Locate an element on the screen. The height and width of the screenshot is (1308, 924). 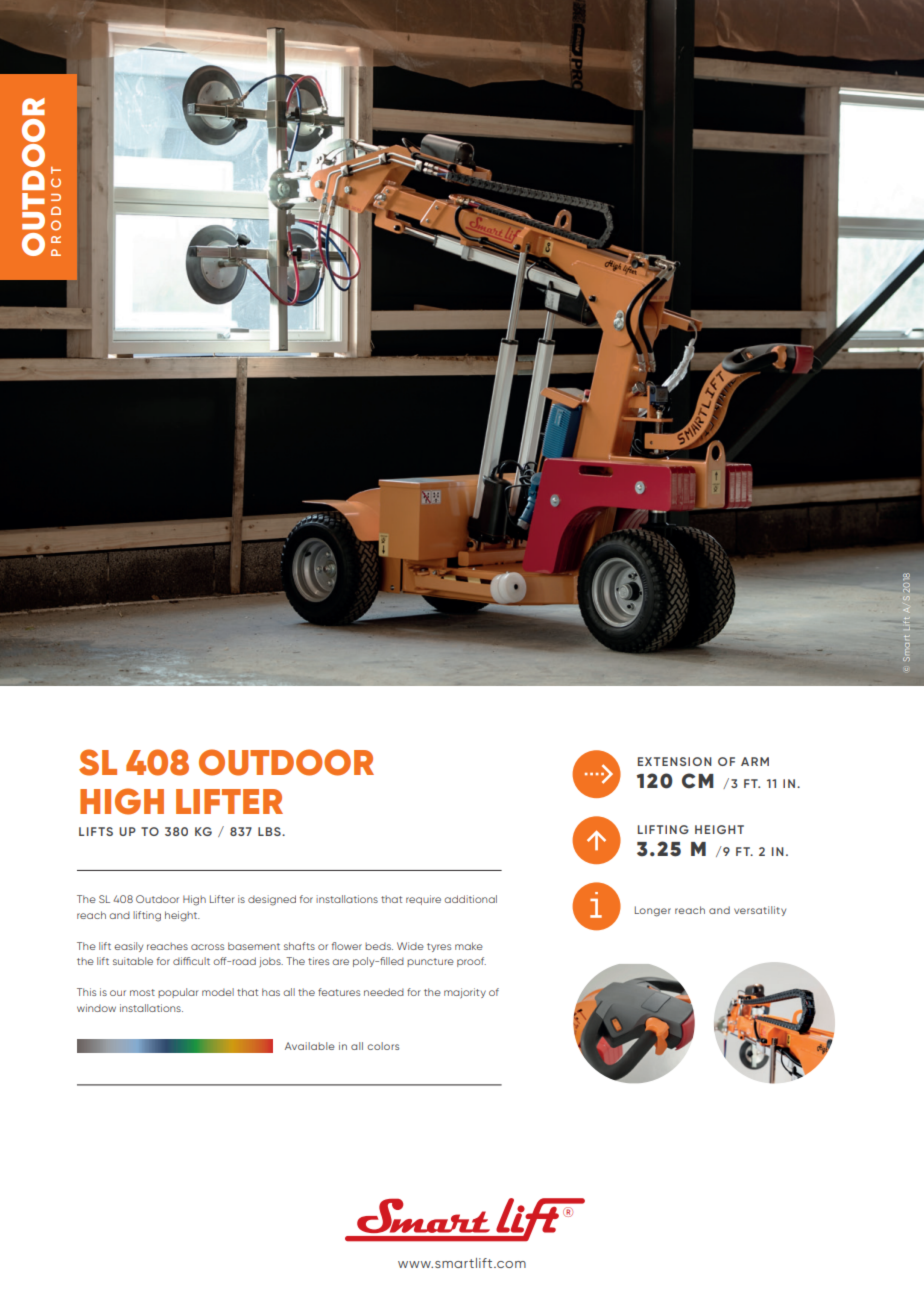
versatility is located at coordinates (760, 911).
